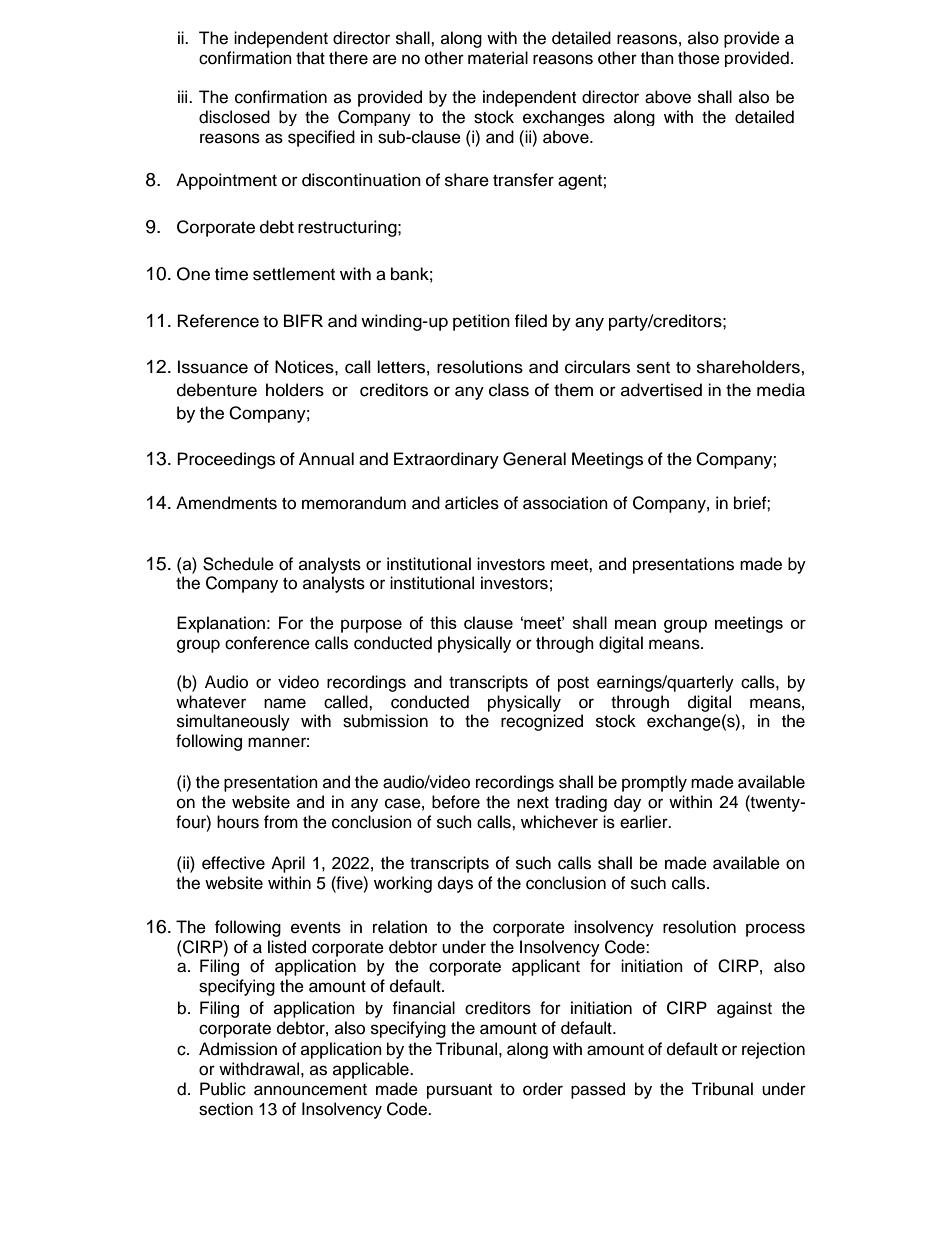 The image size is (952, 1233). Describe the element at coordinates (238, 564) in the screenshot. I see `Schedule` at that location.
